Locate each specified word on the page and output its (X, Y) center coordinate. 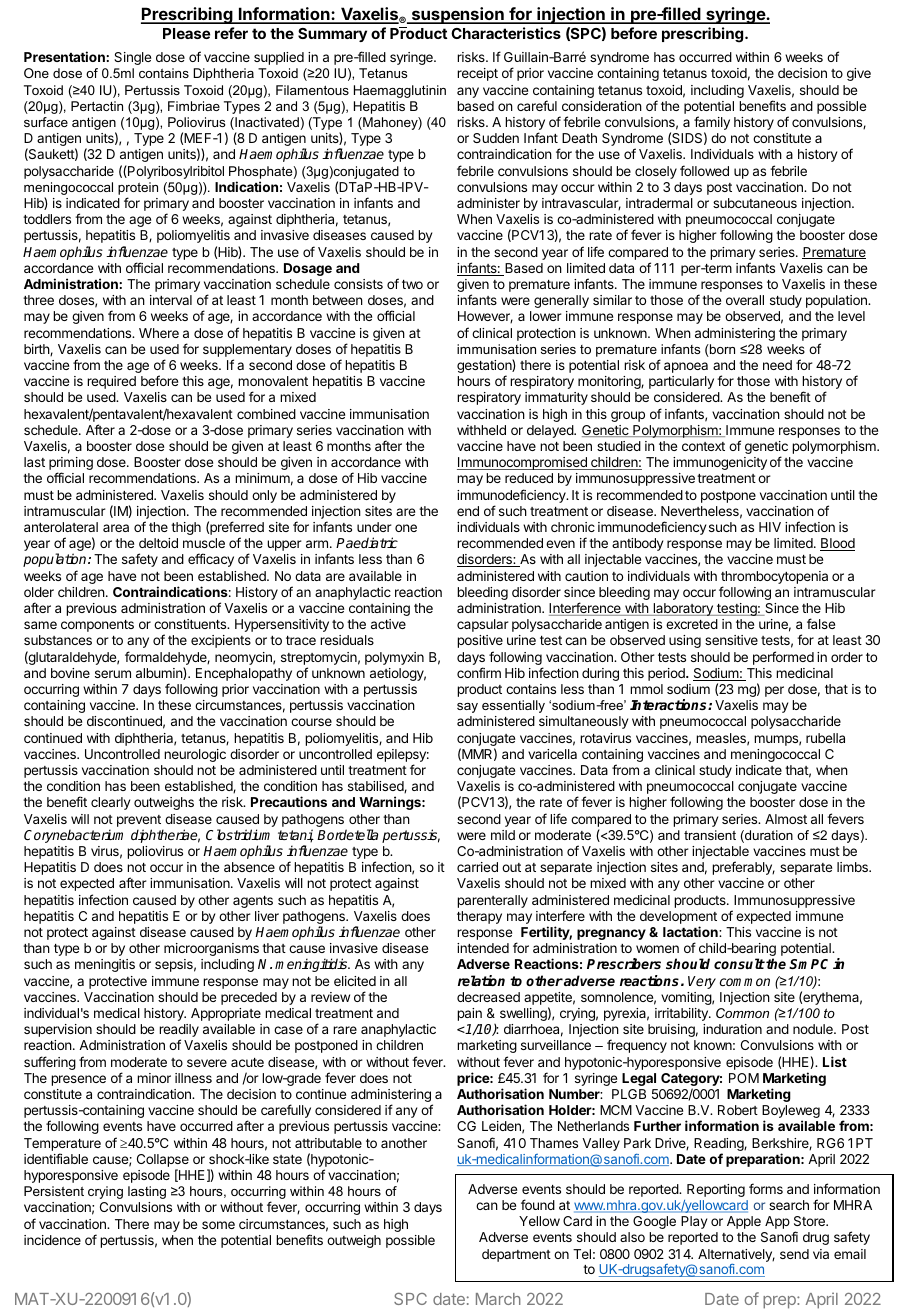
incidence (52, 1240)
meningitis (105, 965)
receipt (477, 74)
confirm (479, 672)
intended (483, 948)
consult (739, 963)
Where (159, 333)
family (712, 124)
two (412, 284)
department (516, 1255)
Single (132, 58)
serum (113, 674)
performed (783, 658)
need (777, 365)
